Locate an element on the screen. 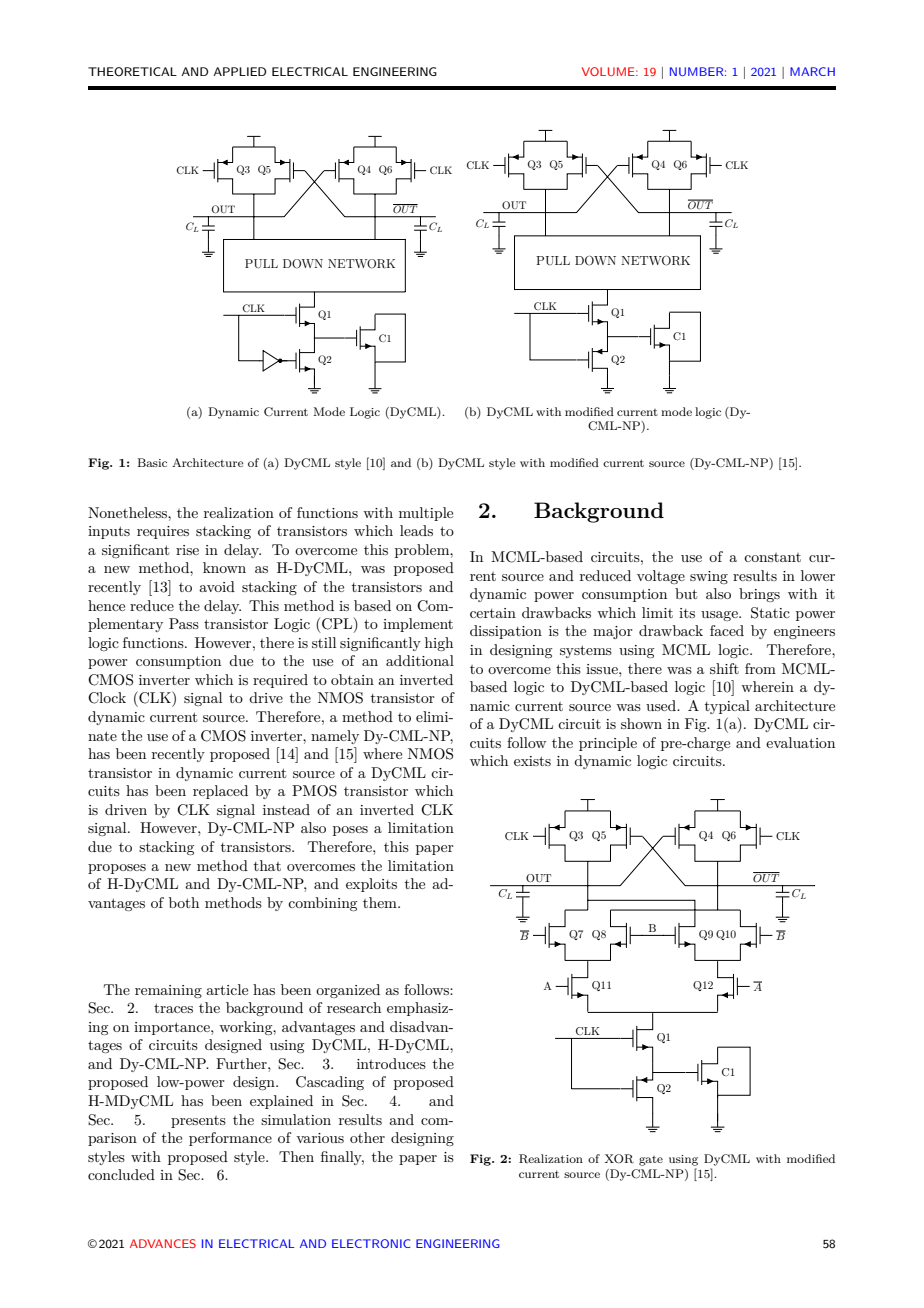 This screenshot has width=924, height=1308. ELECTRONIC is located at coordinates (371, 1243).
